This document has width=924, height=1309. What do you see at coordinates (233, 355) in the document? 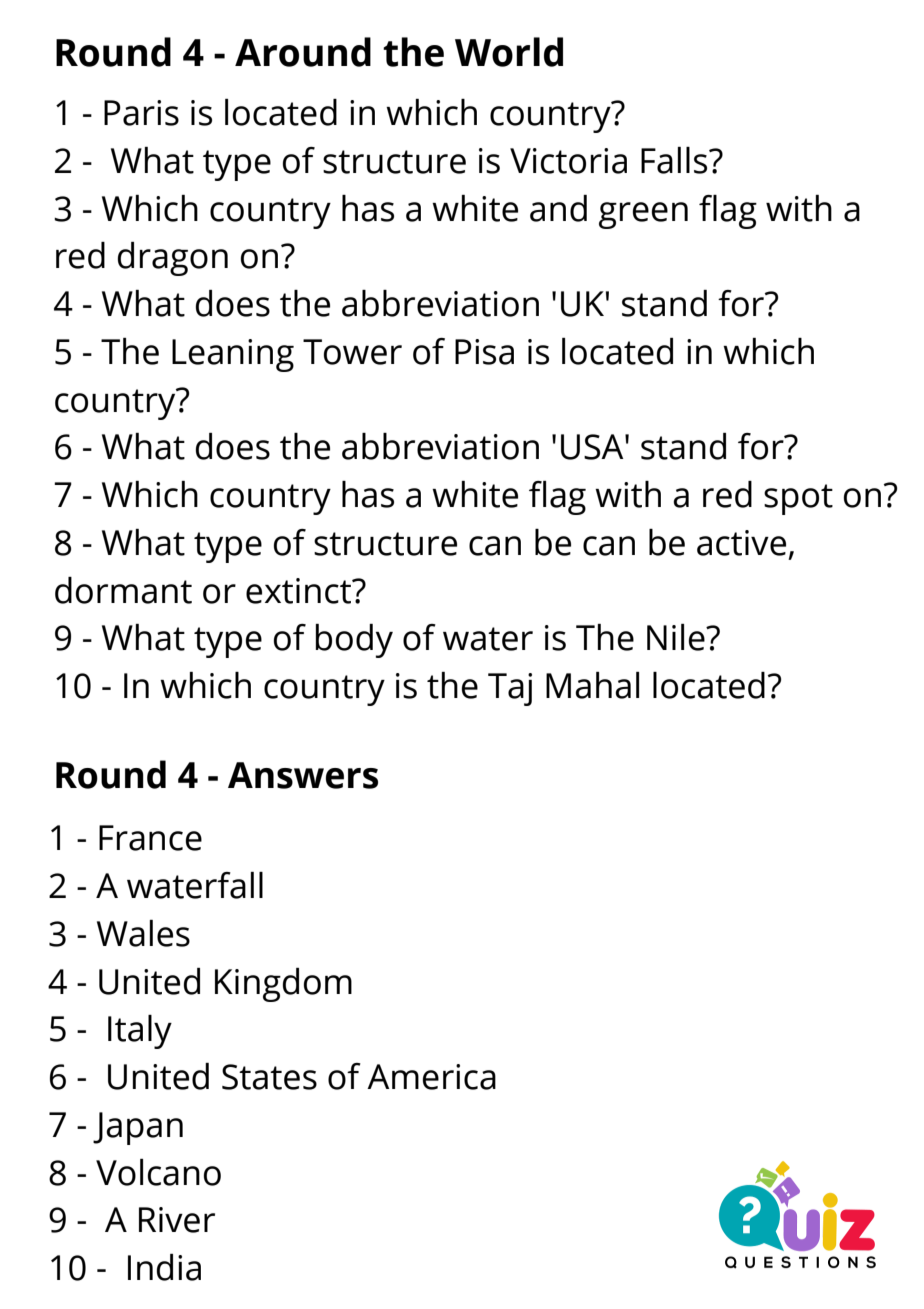
I see `Leaning` at bounding box center [233, 355].
